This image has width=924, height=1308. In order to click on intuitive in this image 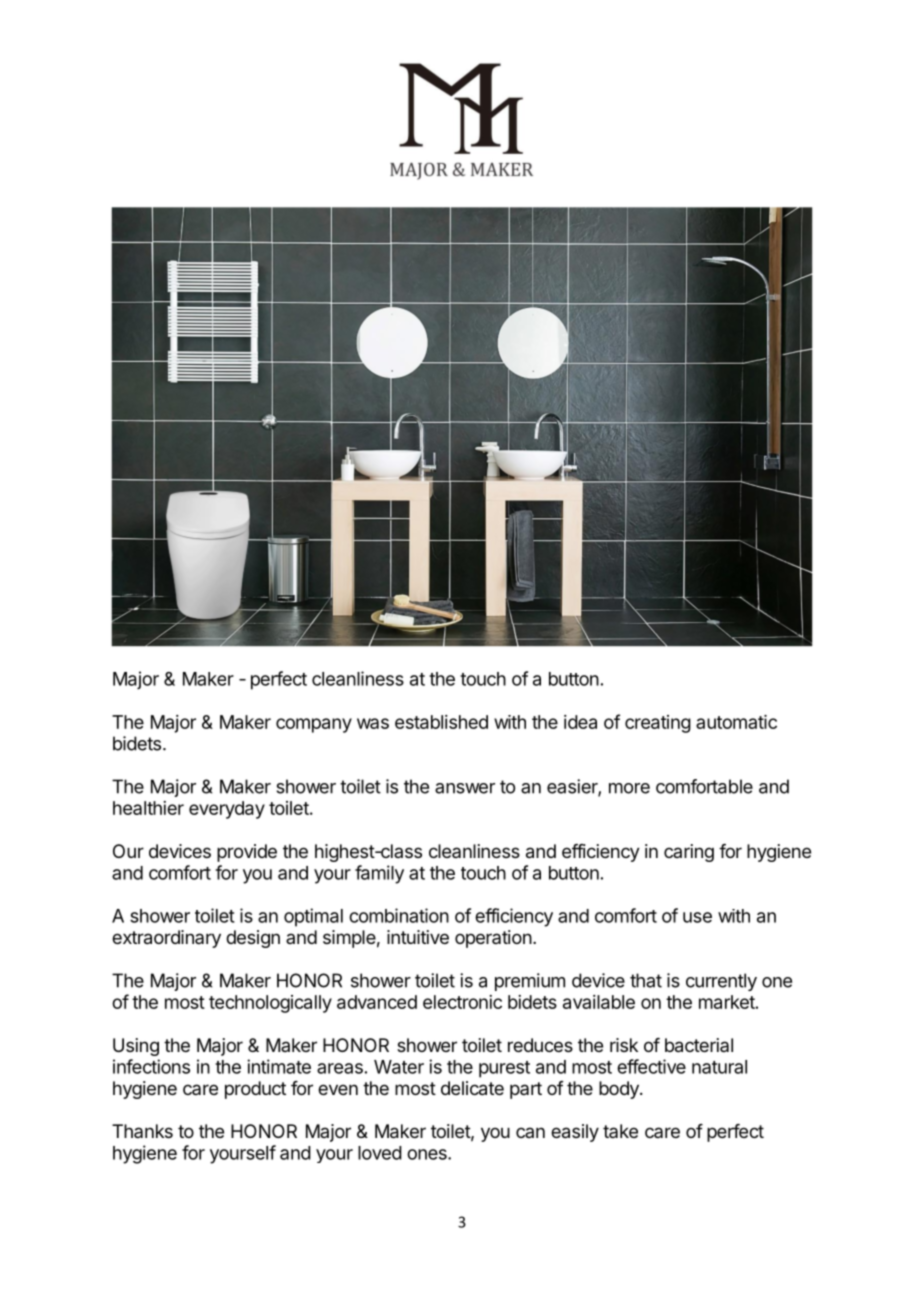, I will do `click(418, 937)`.
